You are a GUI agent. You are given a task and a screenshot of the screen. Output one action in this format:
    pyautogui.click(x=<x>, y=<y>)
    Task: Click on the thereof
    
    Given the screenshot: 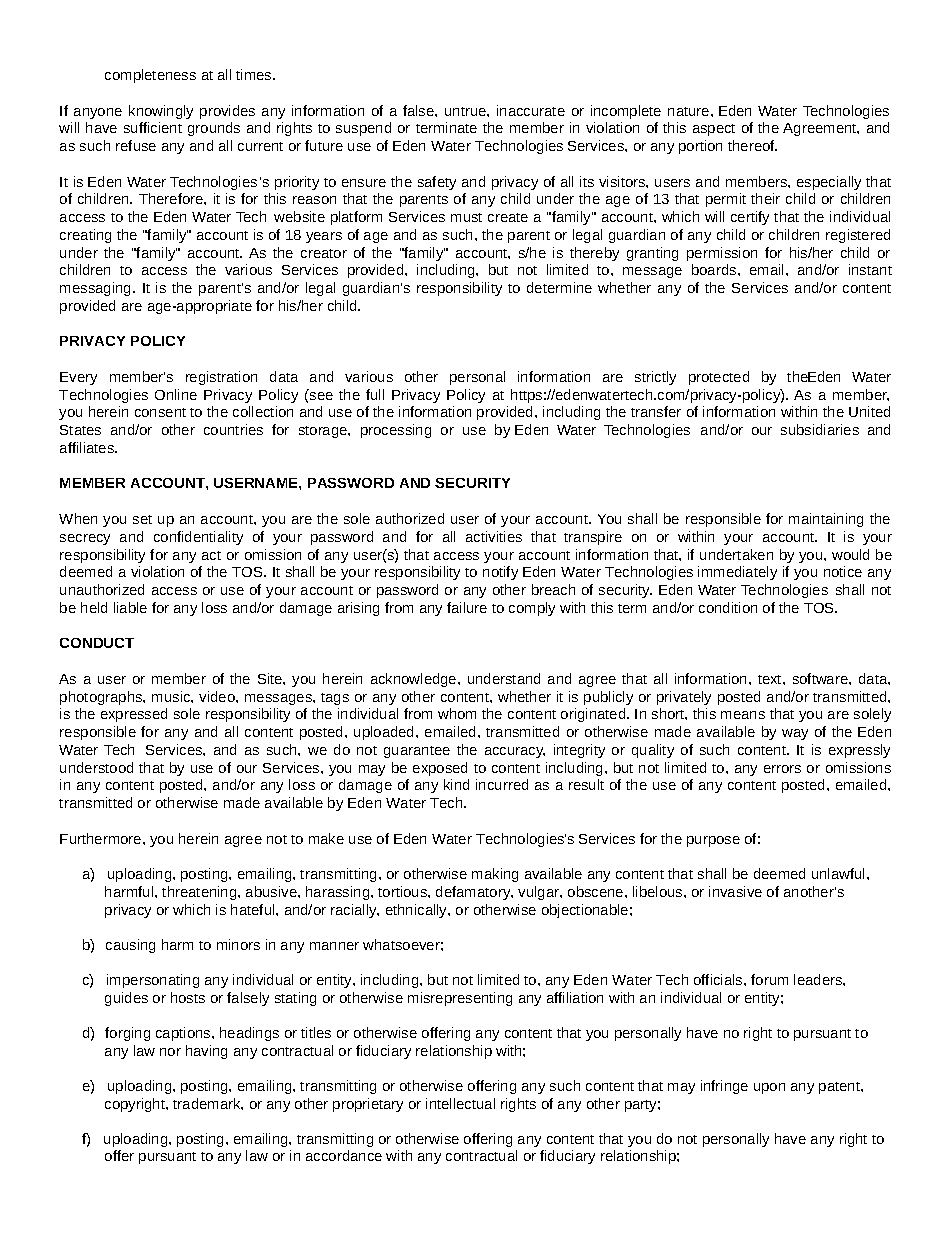 What is the action you would take?
    pyautogui.click(x=752, y=145)
